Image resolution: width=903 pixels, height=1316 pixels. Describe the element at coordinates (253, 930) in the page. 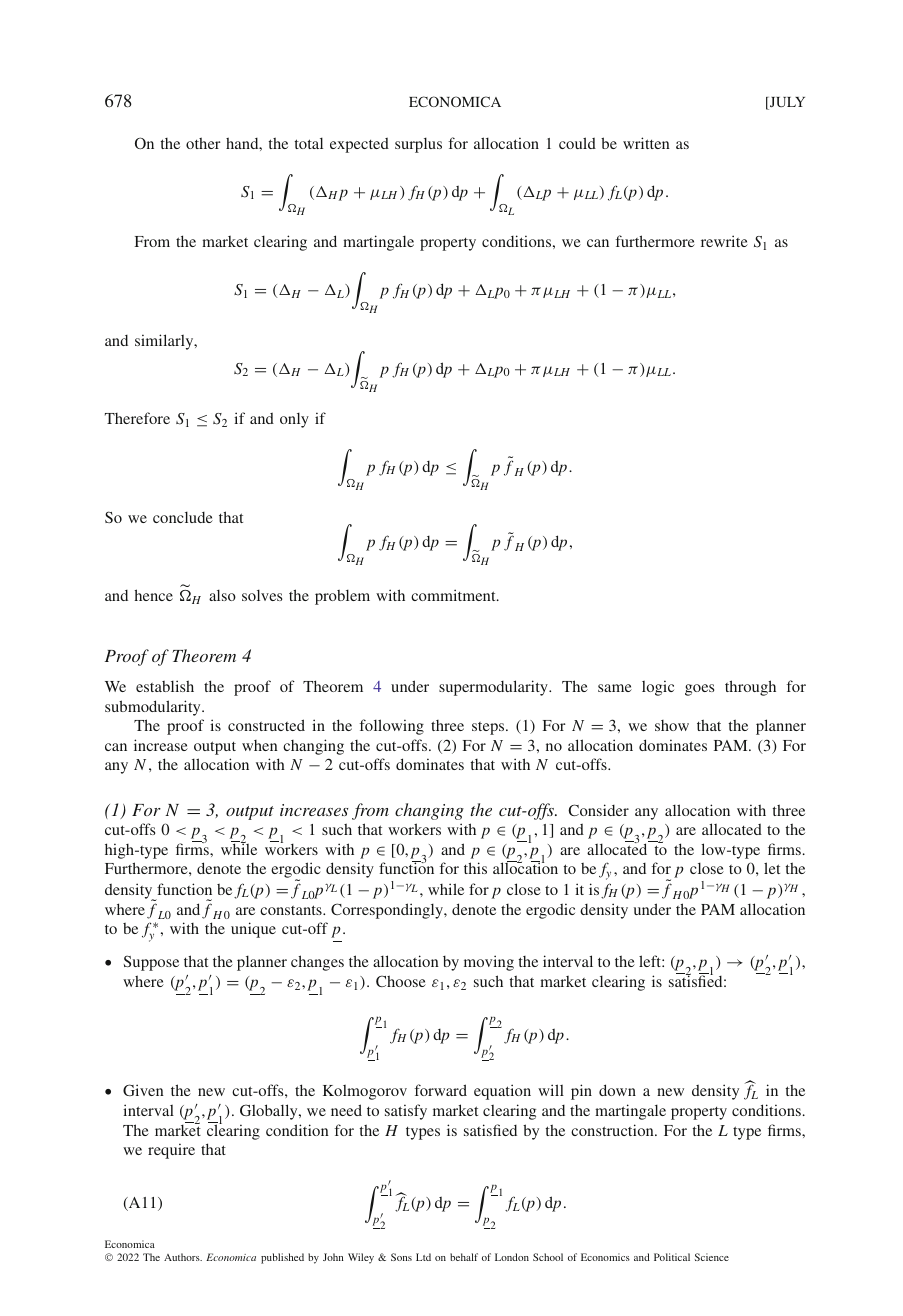

I see `unique` at that location.
